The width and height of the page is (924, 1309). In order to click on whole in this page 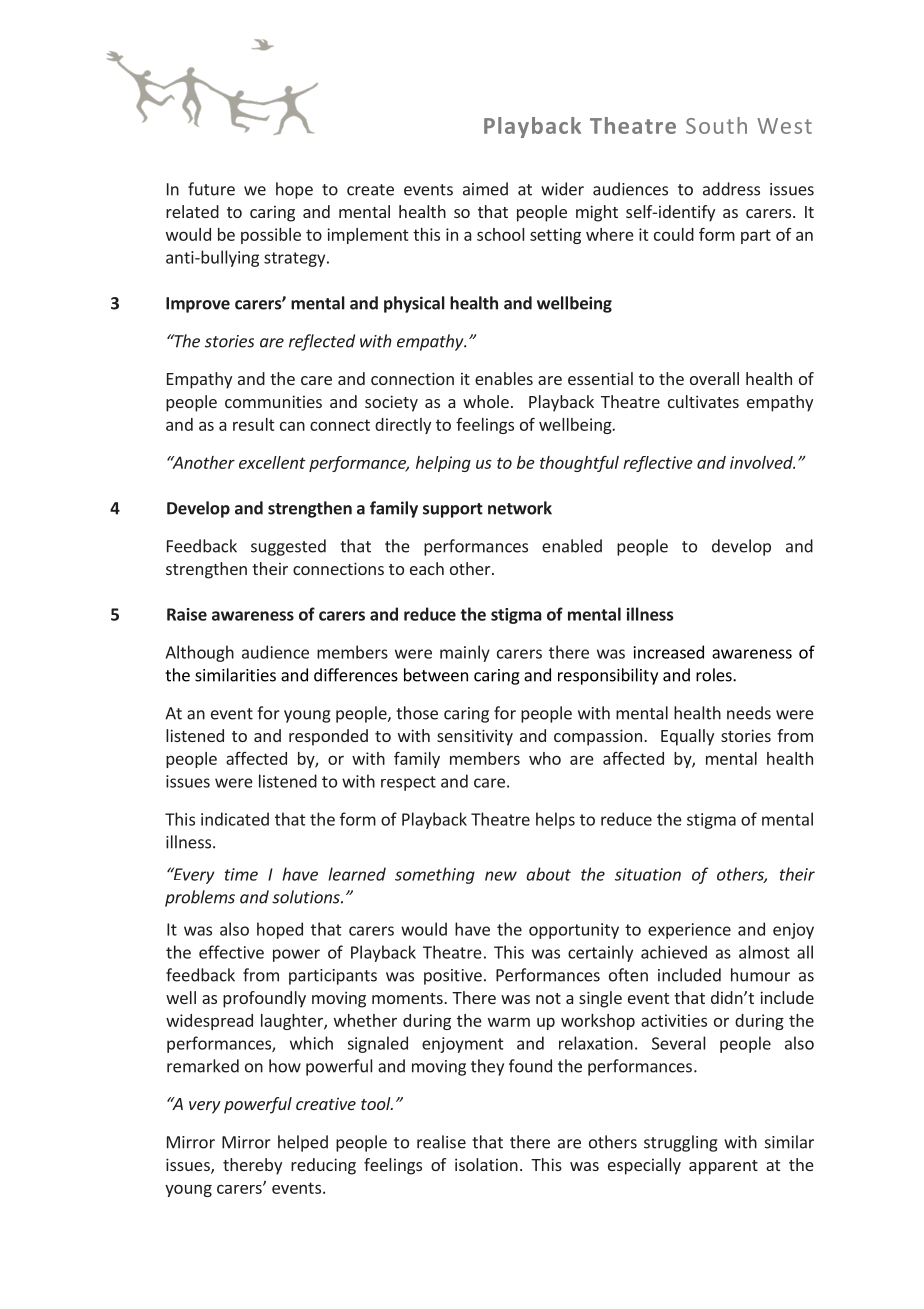, I will do `click(486, 401)`.
